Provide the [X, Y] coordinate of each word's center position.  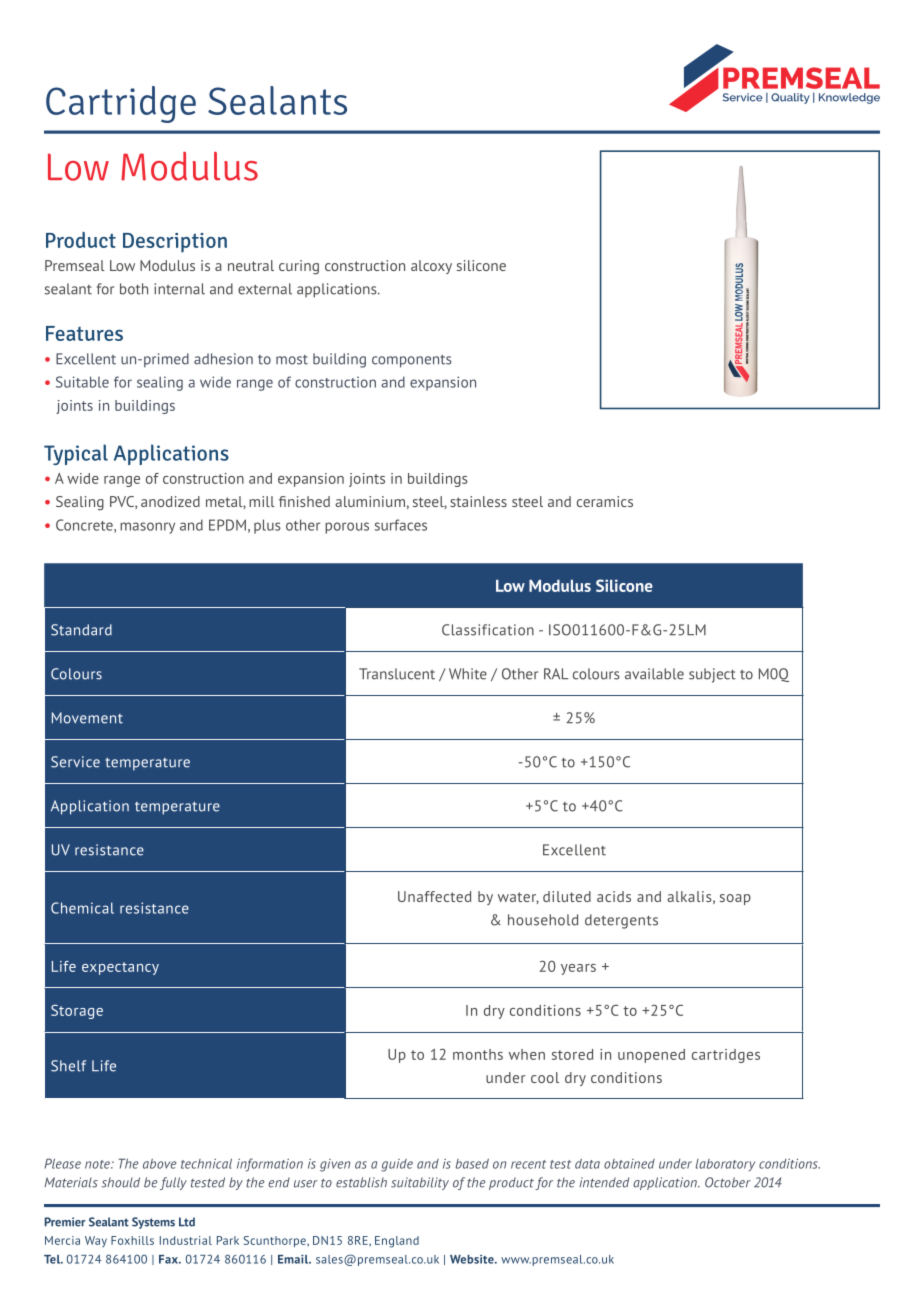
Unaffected [434, 896]
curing [299, 267]
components [412, 361]
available [654, 674]
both [134, 289]
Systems [153, 1223]
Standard [81, 630]
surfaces [401, 525]
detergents [621, 921]
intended [604, 1182]
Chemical [82, 908]
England [397, 1242]
